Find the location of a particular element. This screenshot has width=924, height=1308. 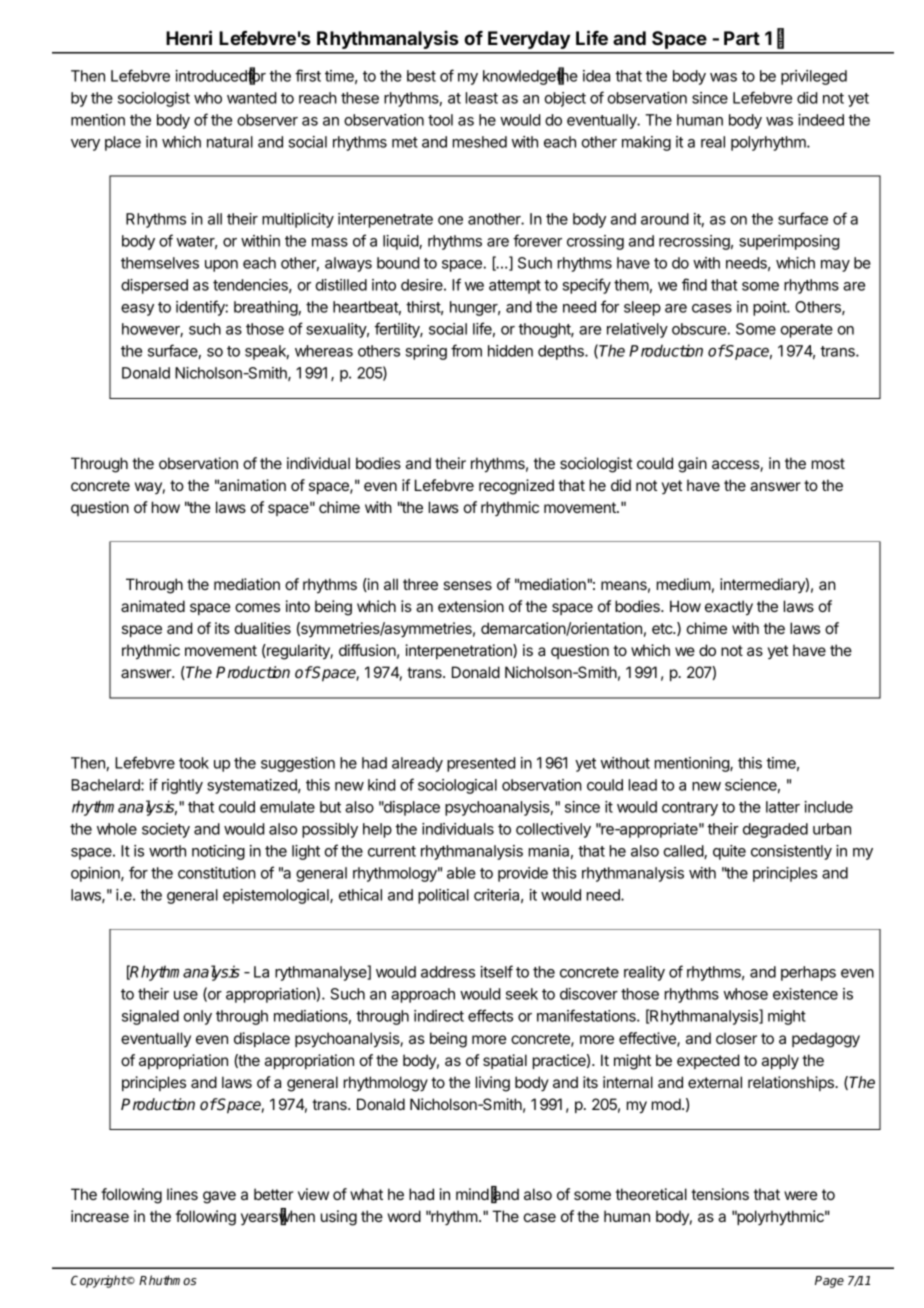

Part is located at coordinates (742, 38).
